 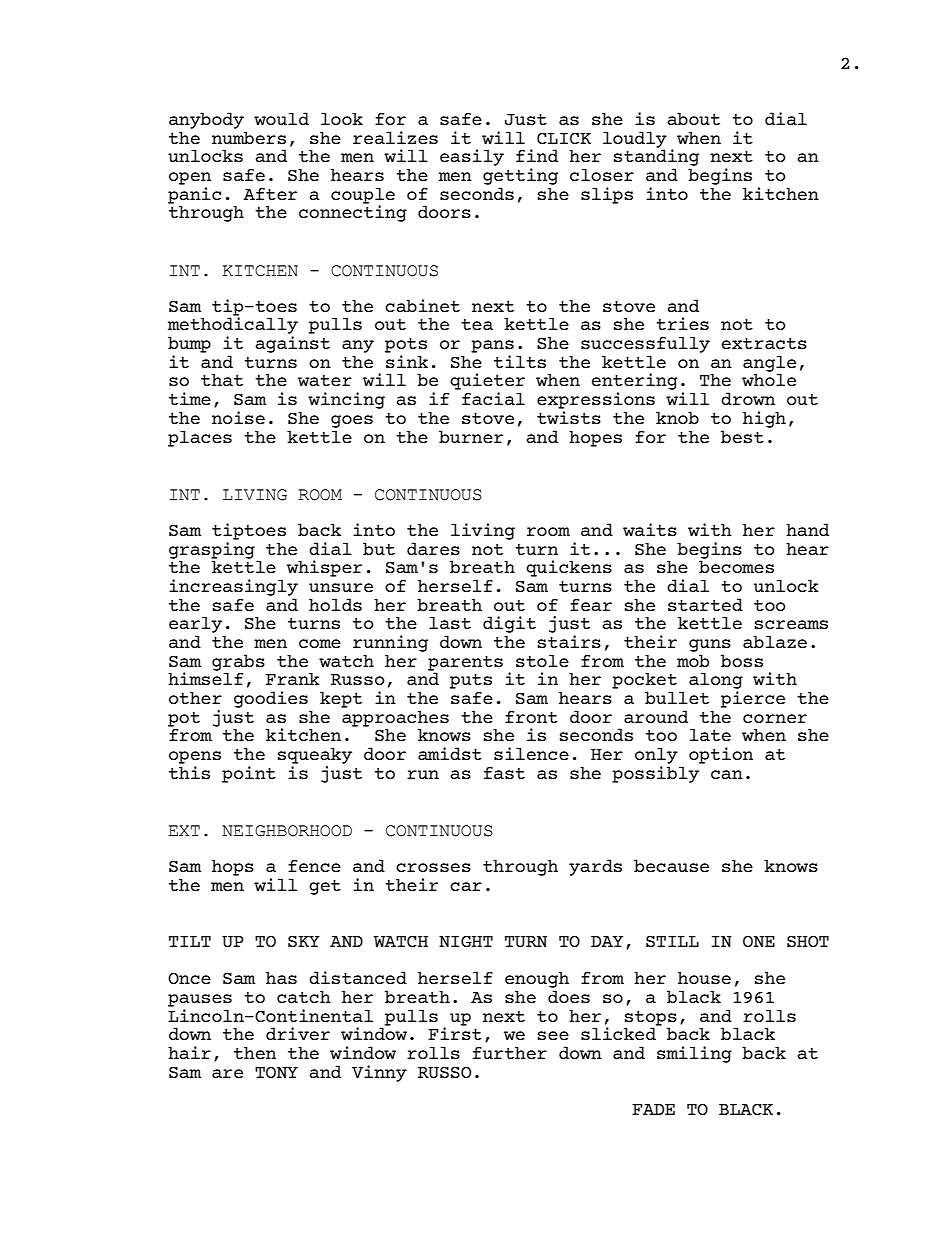 What do you see at coordinates (276, 1072) in the screenshot?
I see `TONY` at bounding box center [276, 1072].
